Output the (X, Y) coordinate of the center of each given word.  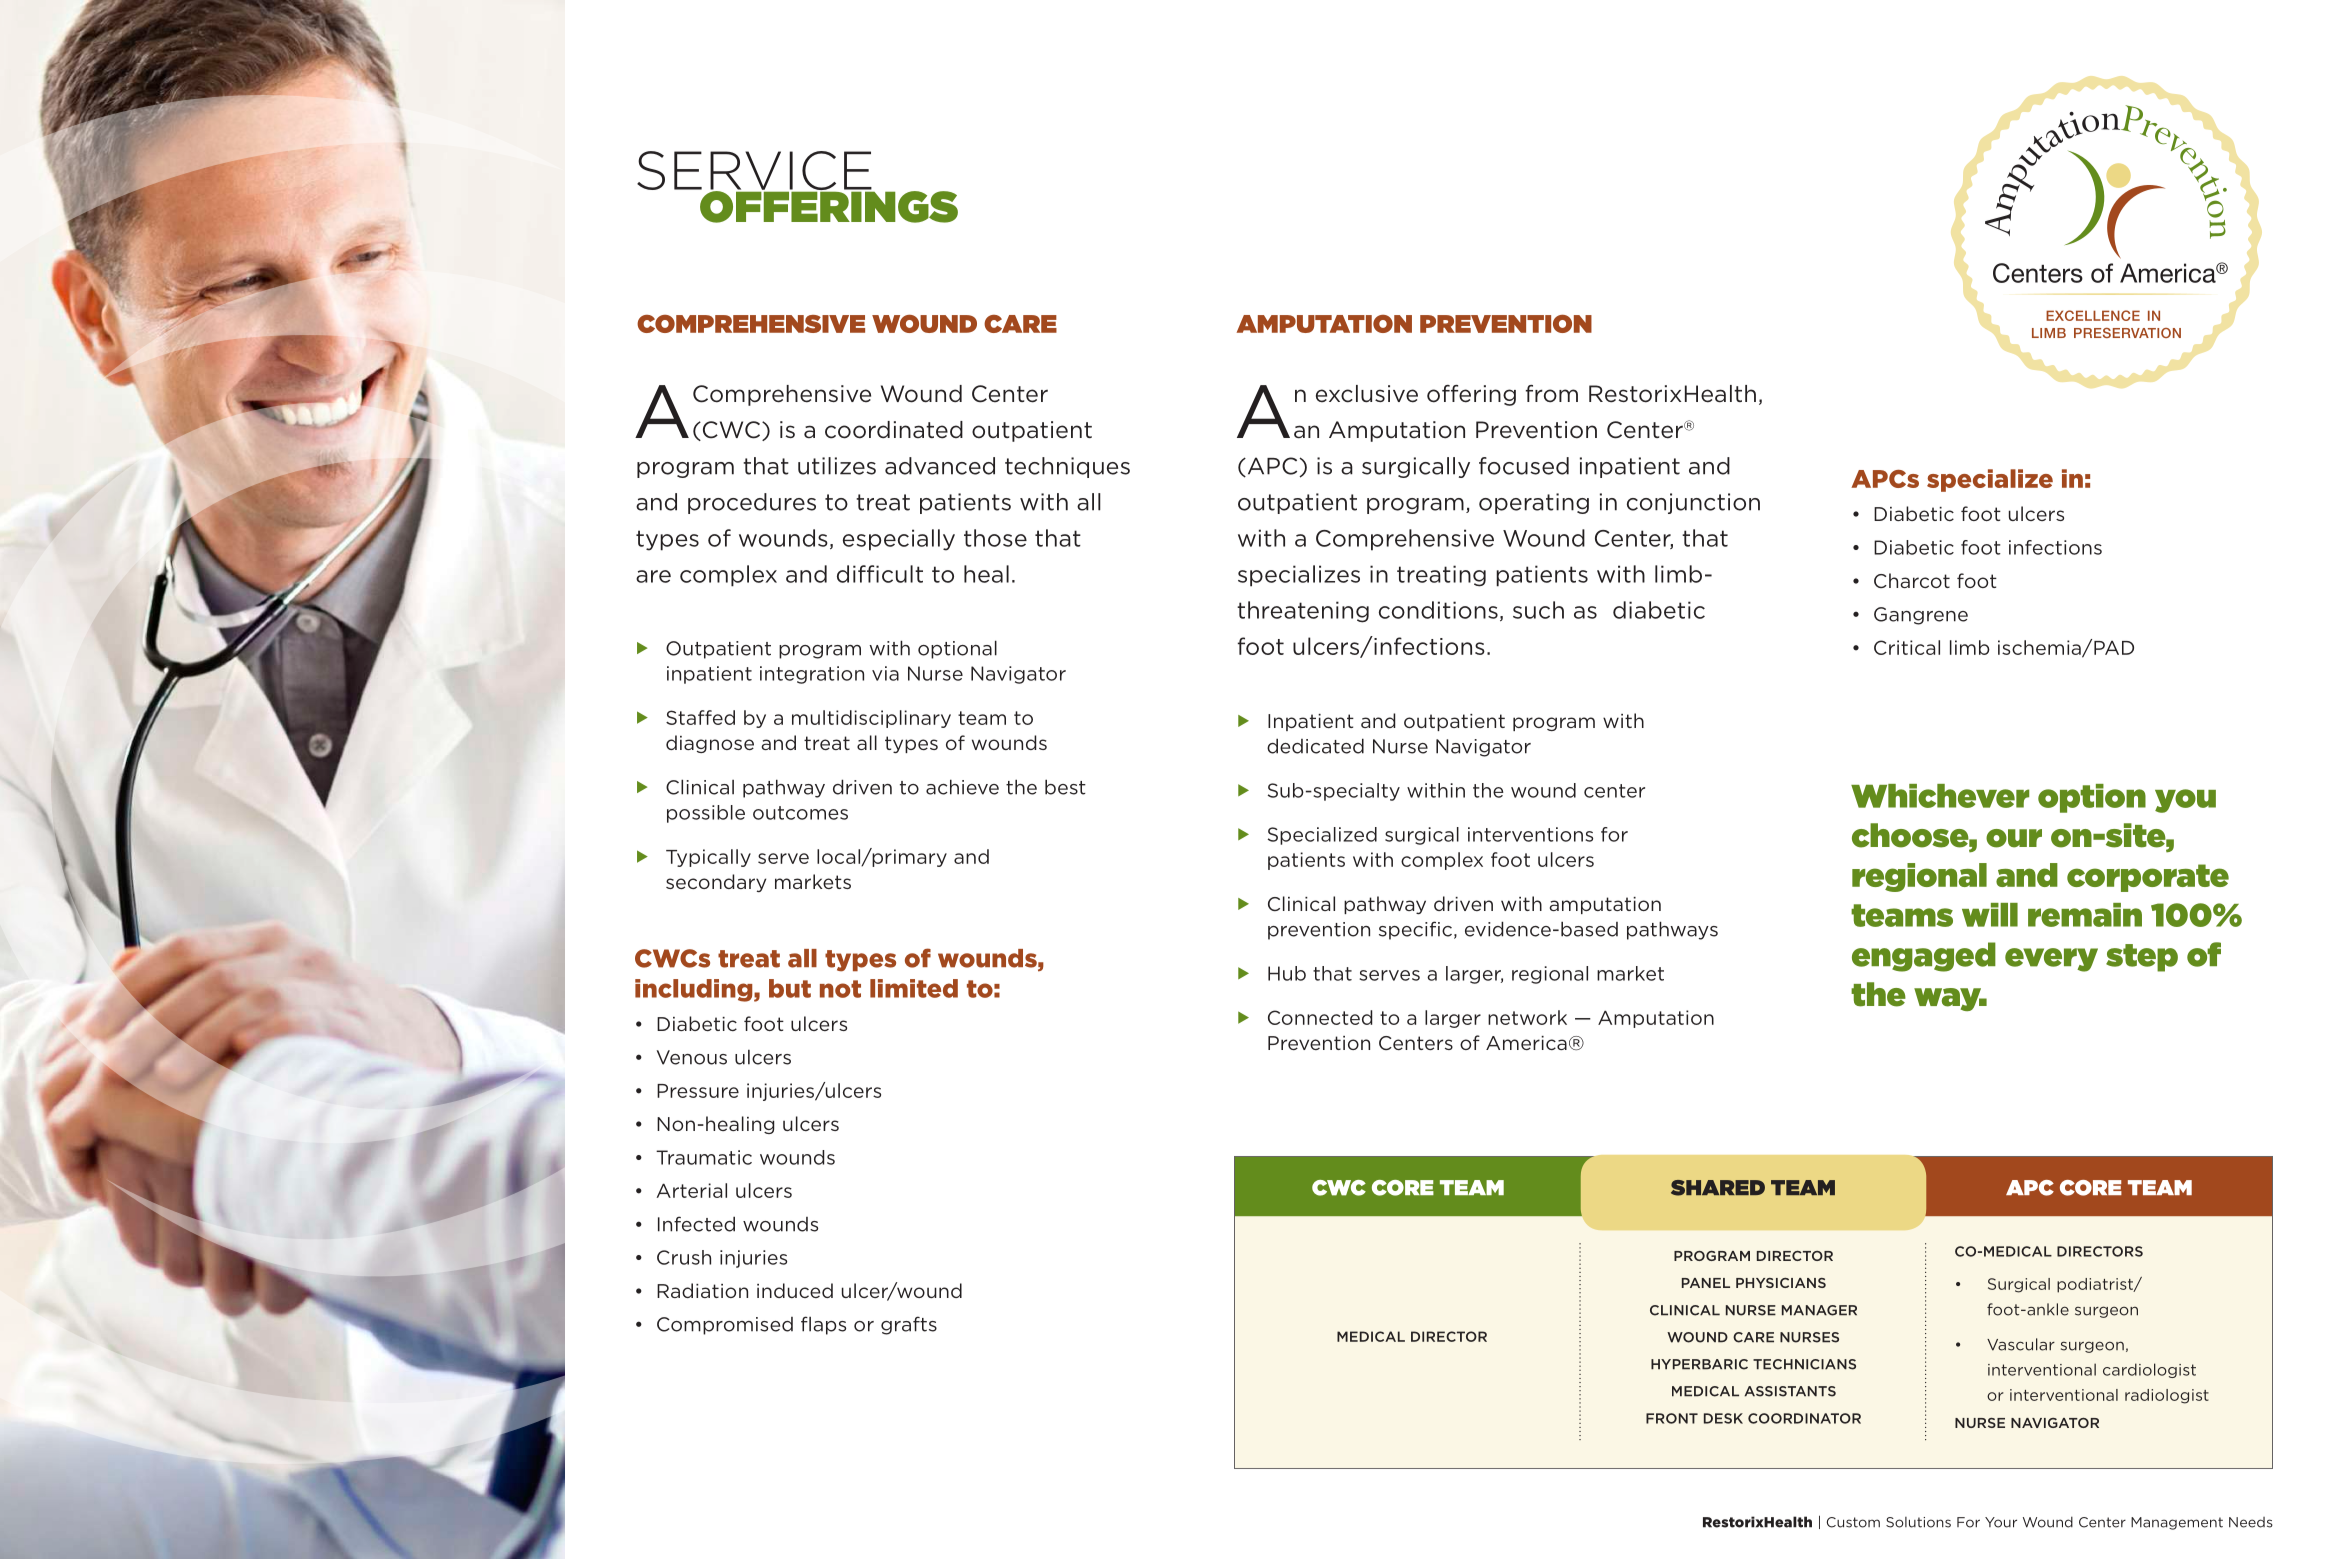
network (1527, 1017)
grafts (909, 1325)
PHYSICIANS (1781, 1283)
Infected (696, 1224)
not (840, 989)
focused (1524, 466)
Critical (1907, 647)
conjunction (1693, 503)
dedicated (1315, 746)
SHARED (1718, 1188)
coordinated (894, 430)
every (2051, 960)
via (885, 673)
